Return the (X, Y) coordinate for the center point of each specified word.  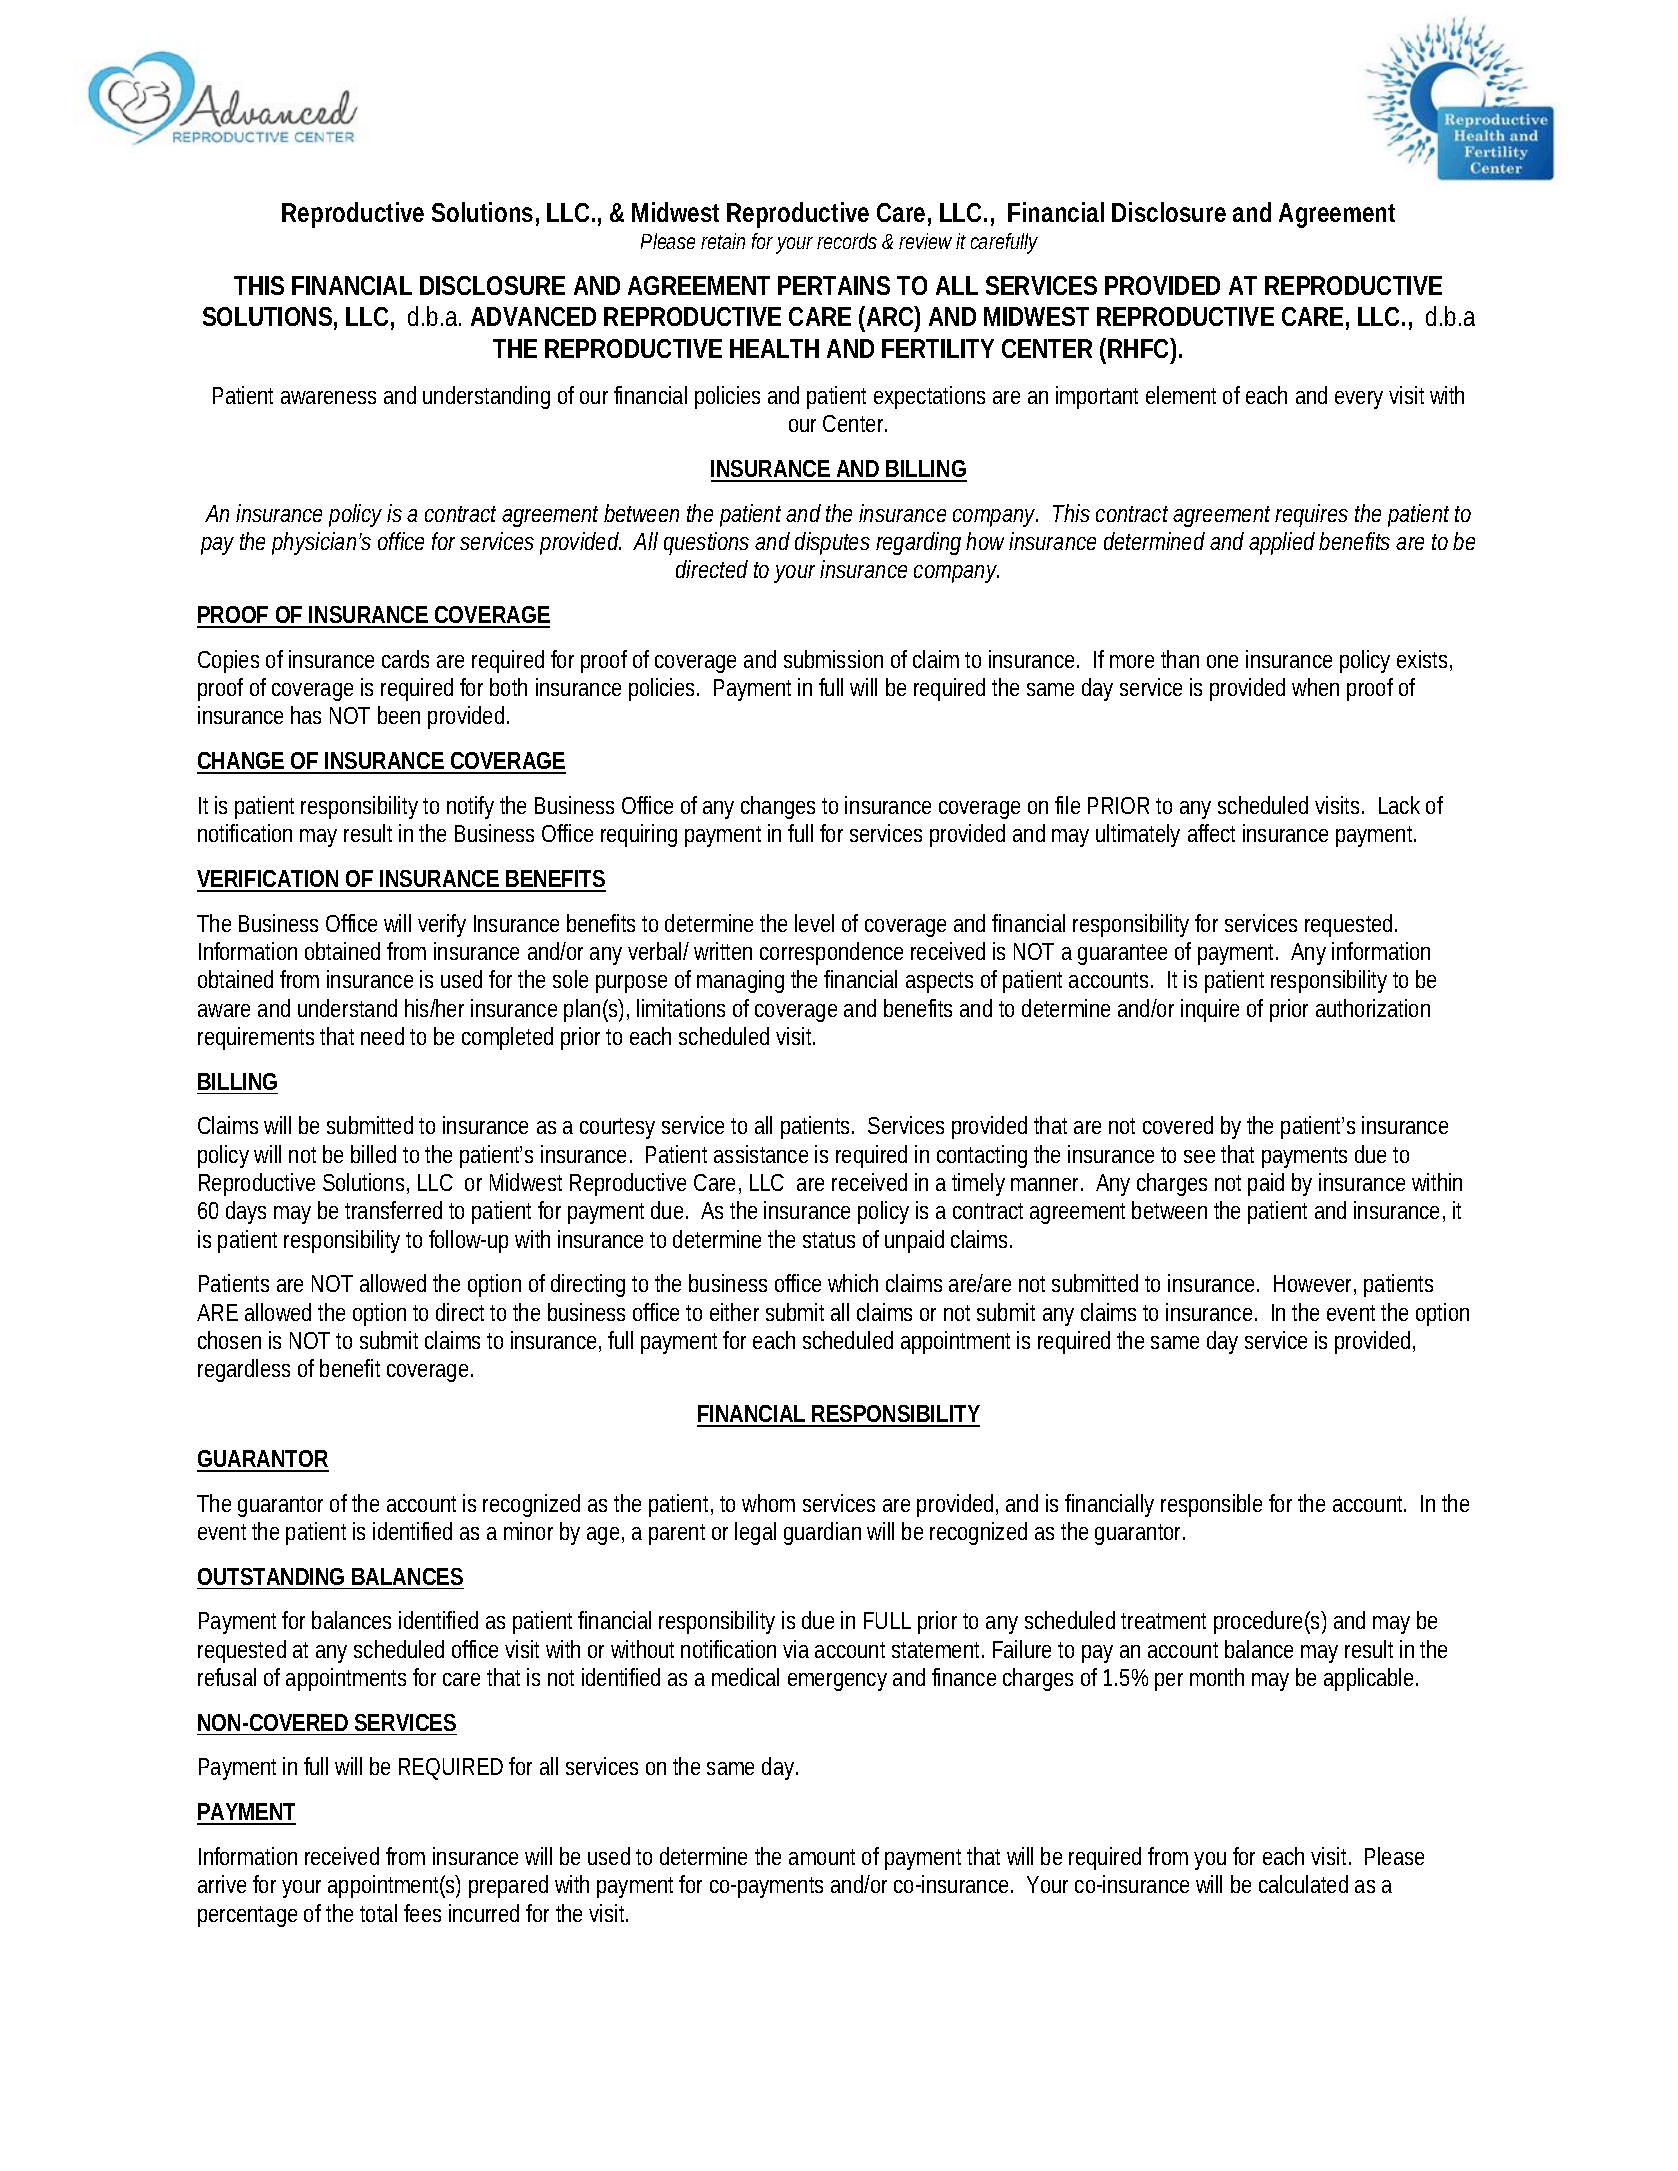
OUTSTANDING (271, 1576)
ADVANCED (533, 316)
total (378, 1913)
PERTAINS (834, 285)
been (399, 715)
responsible (1211, 1505)
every (1359, 400)
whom (768, 1503)
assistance (761, 1154)
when (1315, 687)
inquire (1210, 1010)
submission (833, 659)
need (382, 1036)
